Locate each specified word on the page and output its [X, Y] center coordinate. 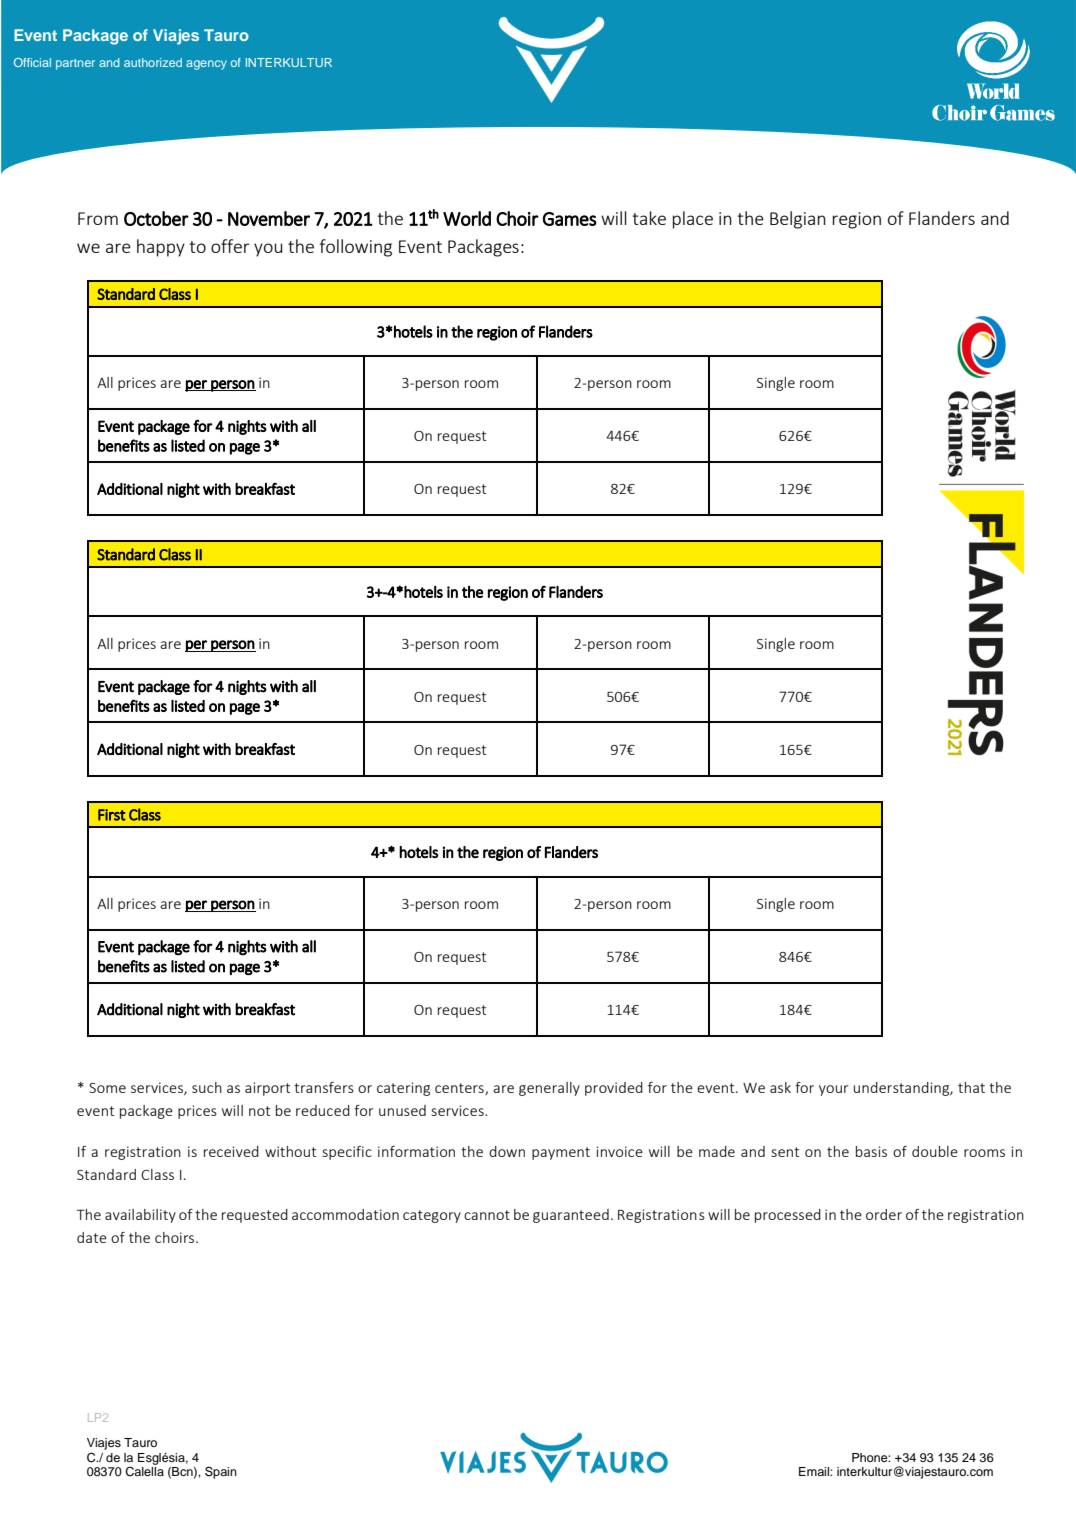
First [112, 815]
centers [460, 1089]
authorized [153, 62]
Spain [221, 1472]
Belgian [798, 220]
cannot [487, 1215]
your [833, 1090]
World [467, 218]
